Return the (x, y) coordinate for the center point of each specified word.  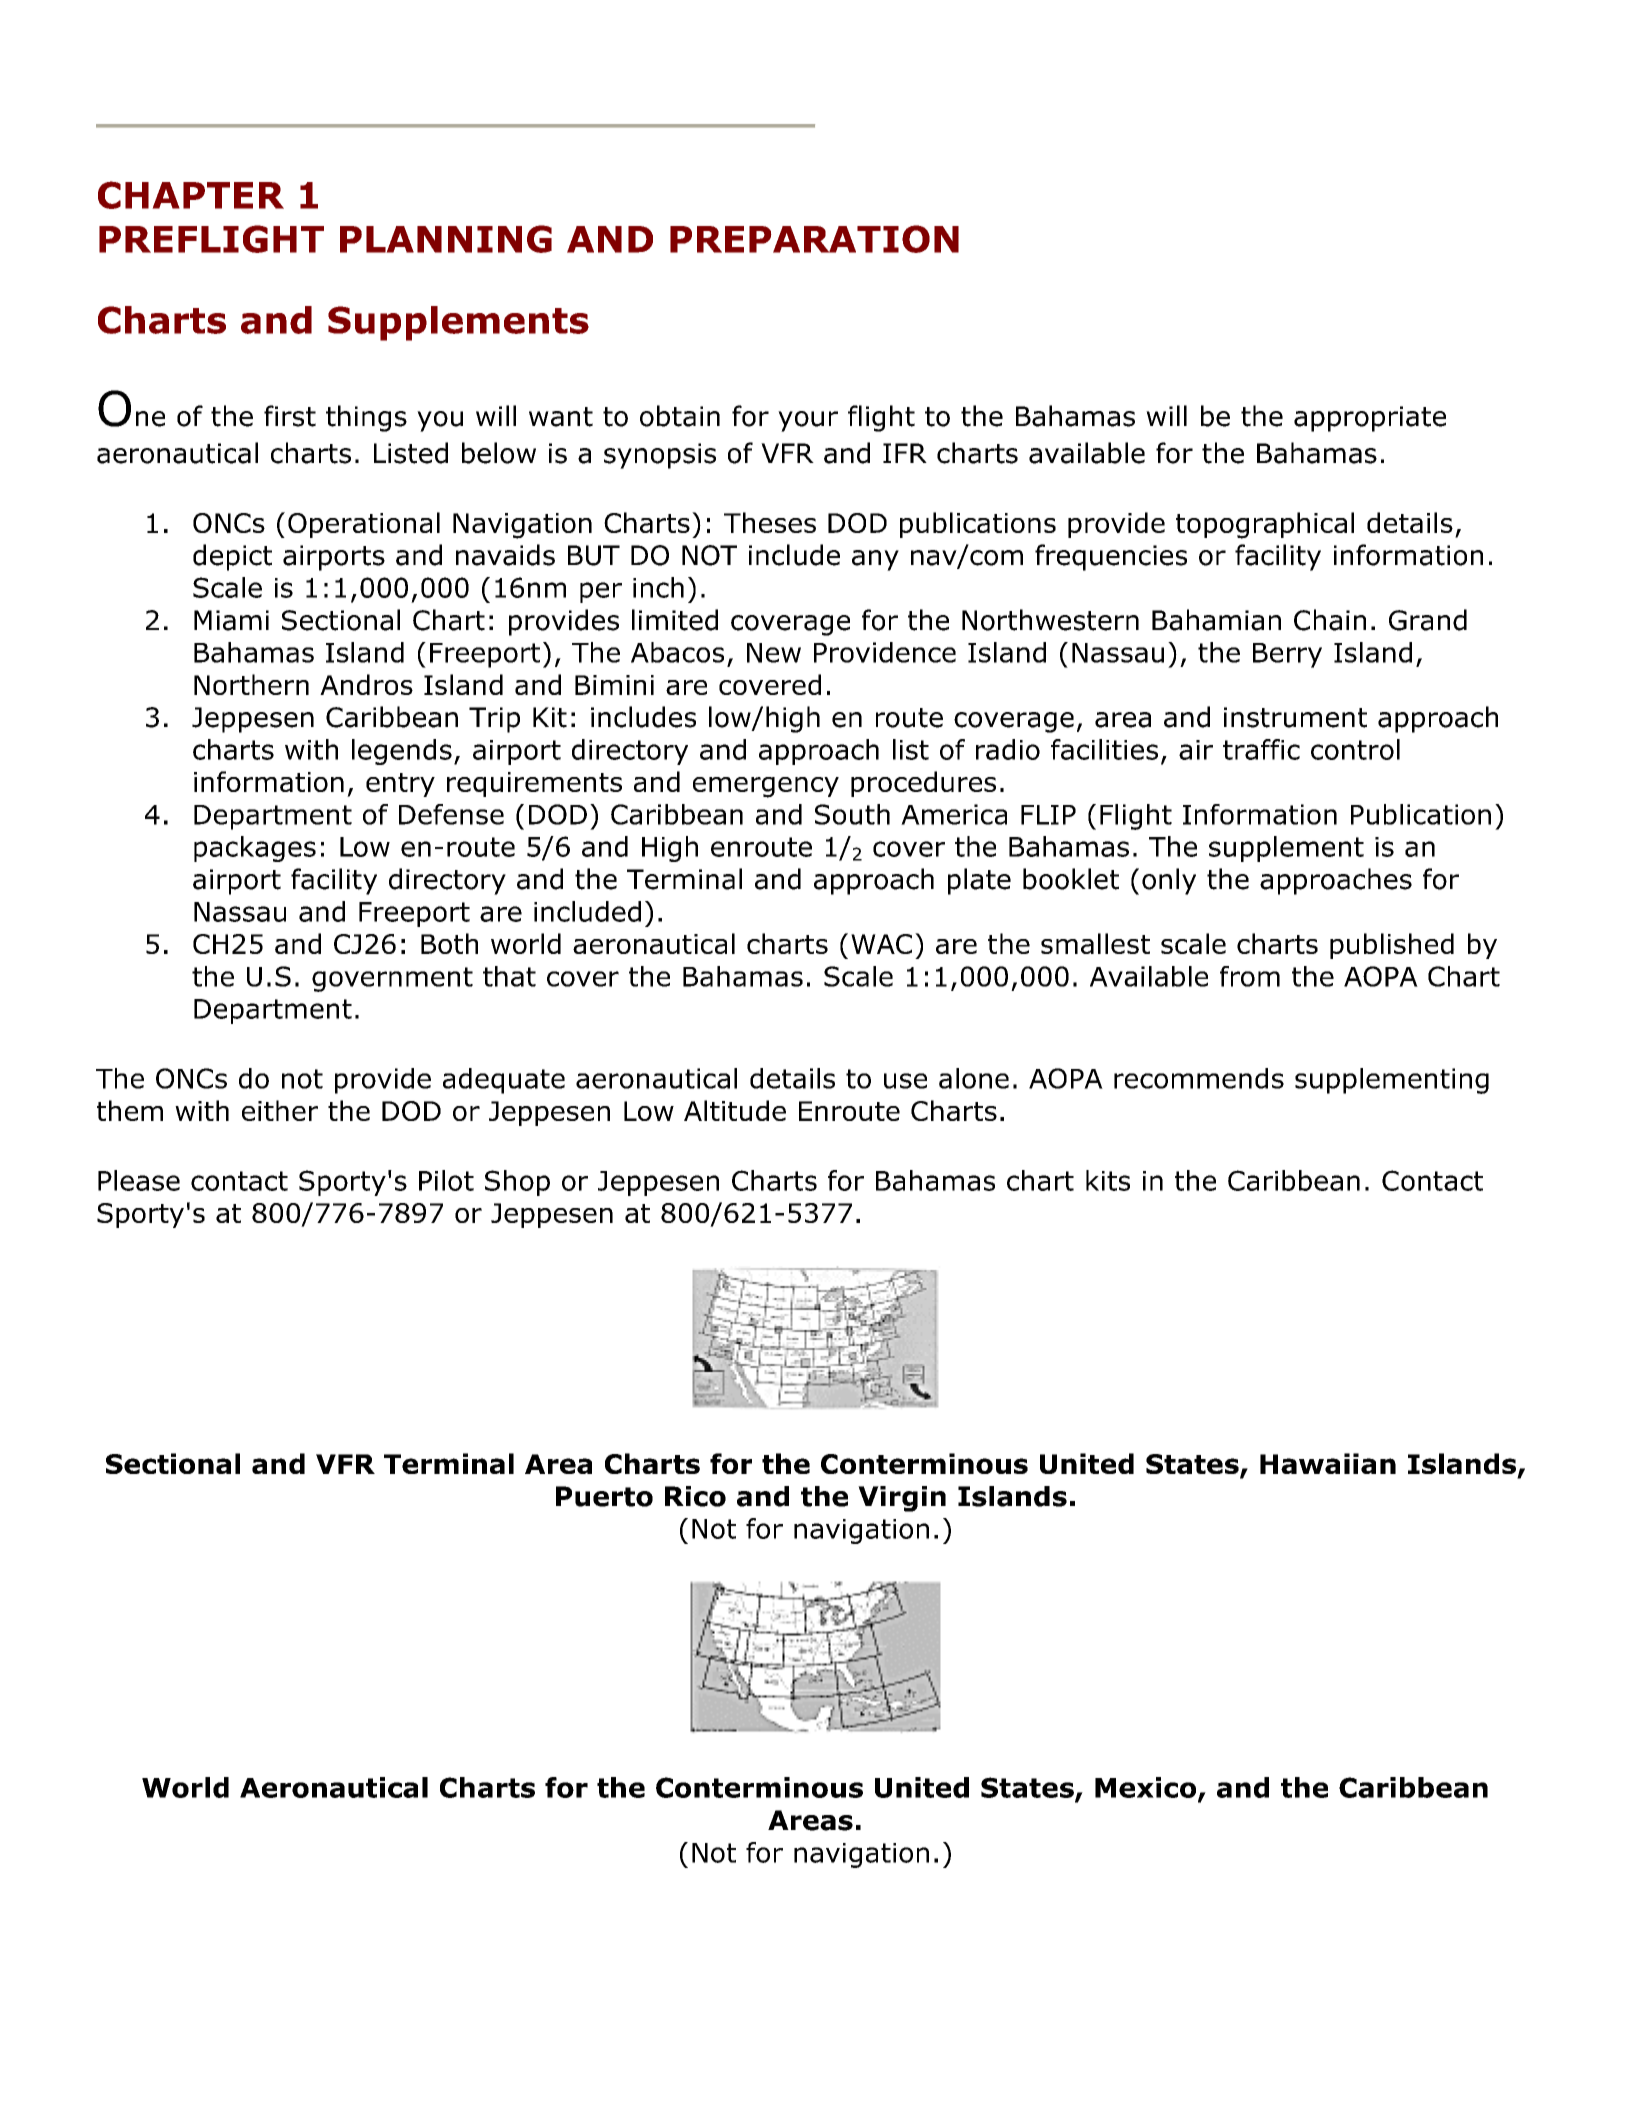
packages (255, 849)
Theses (770, 522)
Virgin (902, 1499)
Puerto (604, 1496)
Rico (695, 1496)
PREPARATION (814, 239)
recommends (1199, 1078)
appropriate (1370, 419)
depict (232, 557)
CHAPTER (191, 195)
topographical (1265, 525)
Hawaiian (1328, 1463)
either (280, 1110)
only (1169, 881)
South (852, 814)
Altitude (735, 1110)
